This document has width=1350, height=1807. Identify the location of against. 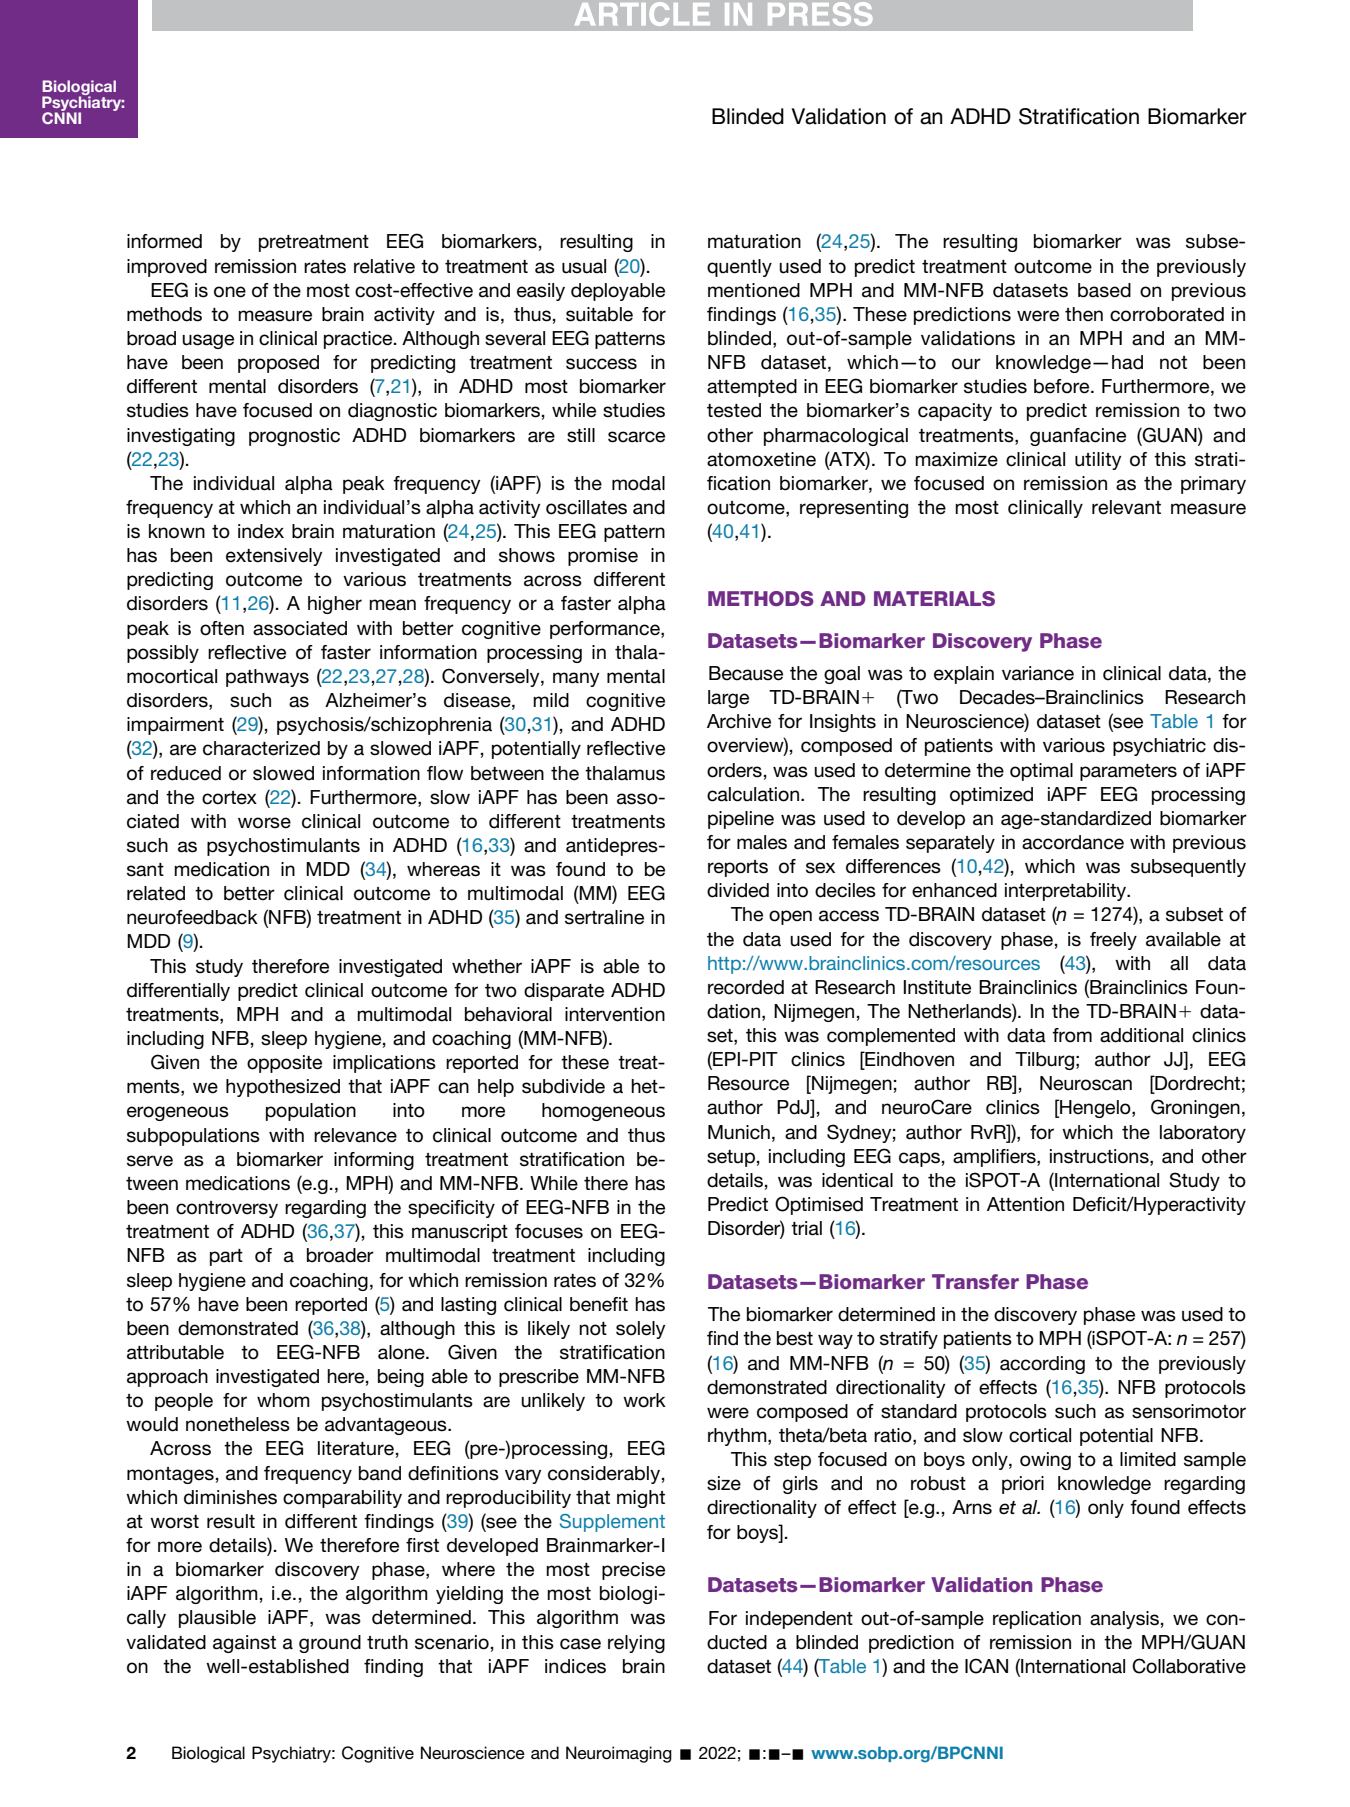
(244, 1644).
